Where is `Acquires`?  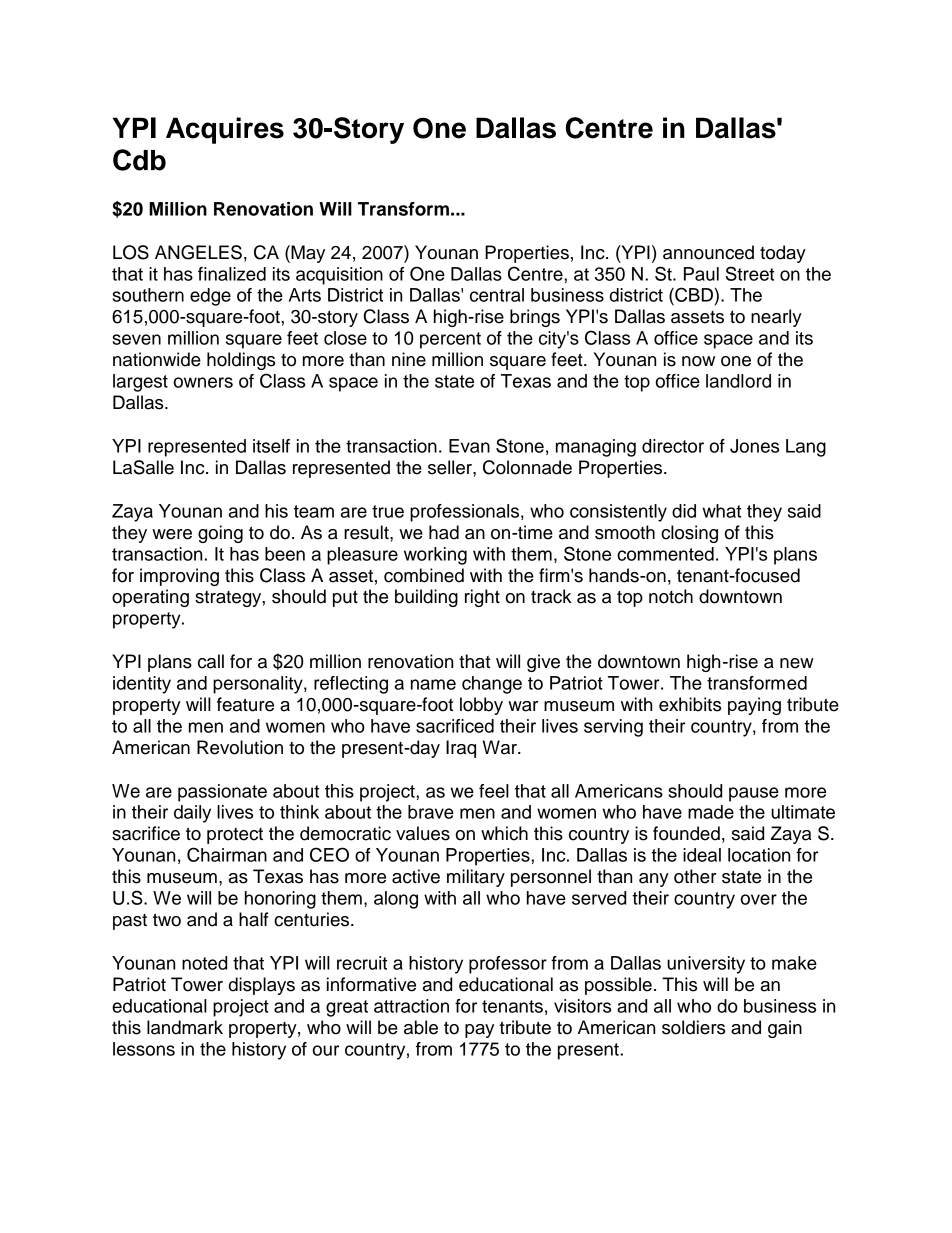 Acquires is located at coordinates (225, 130).
